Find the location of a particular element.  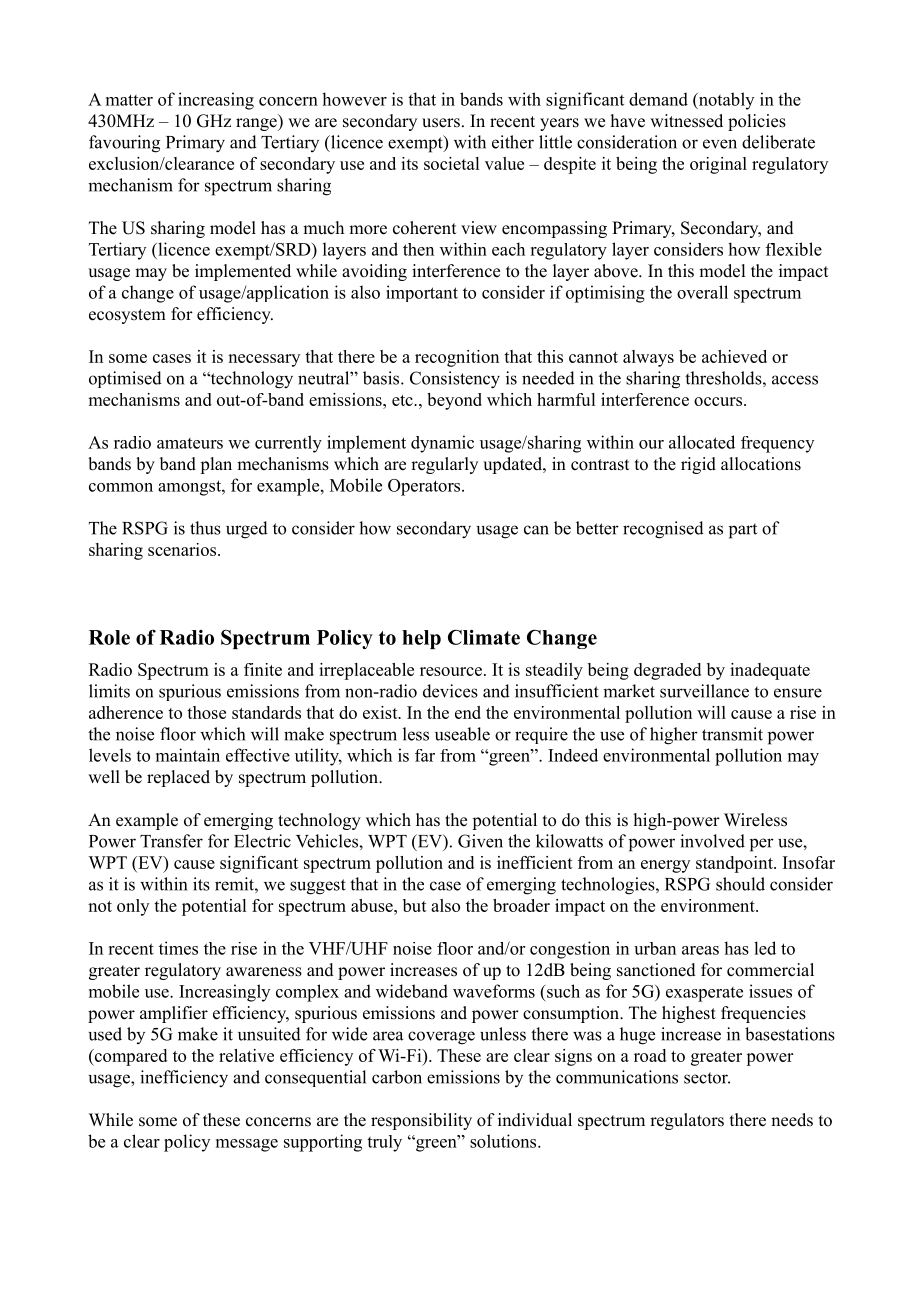

Operators is located at coordinates (425, 487).
